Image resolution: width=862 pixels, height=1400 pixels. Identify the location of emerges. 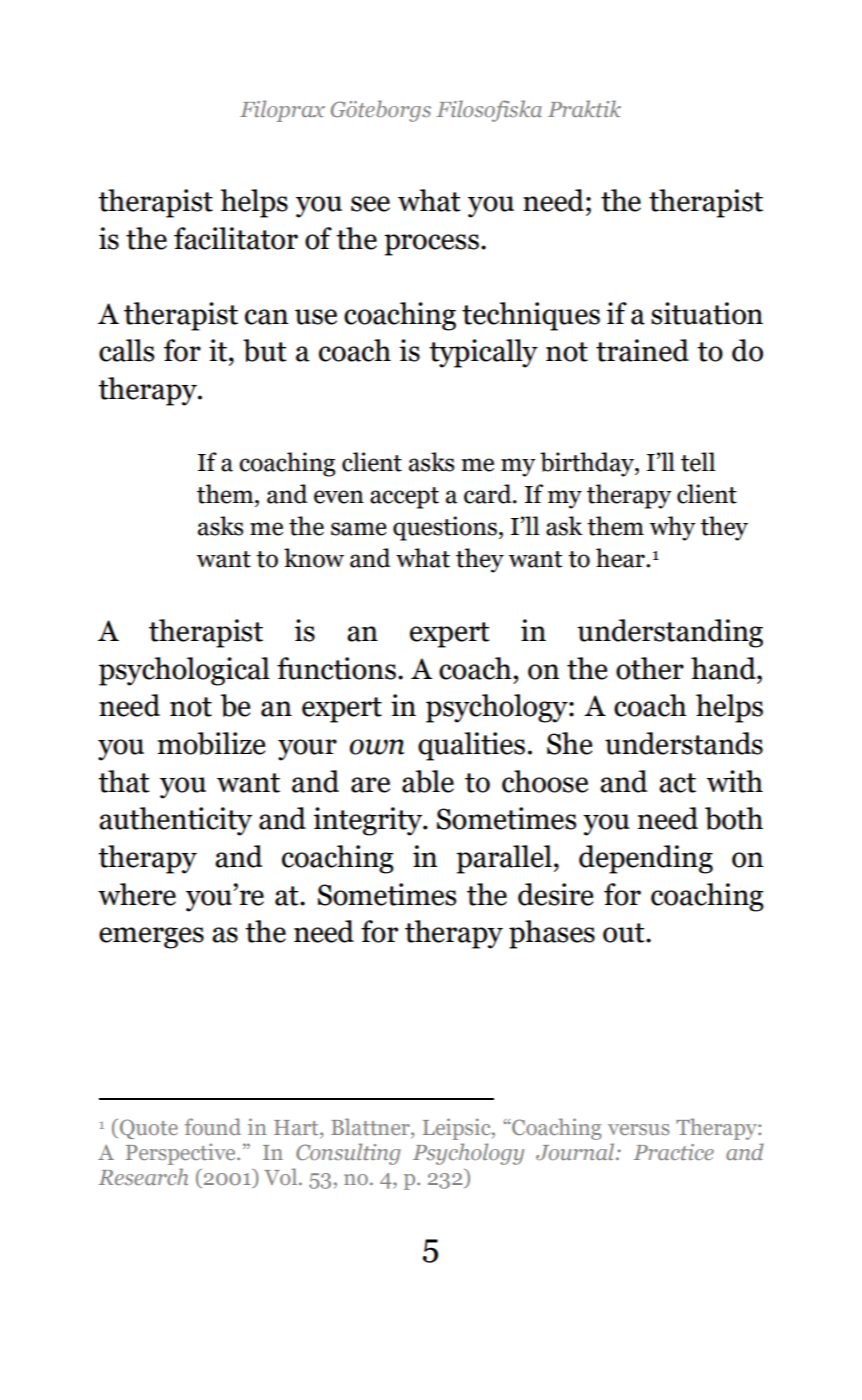
(151, 938).
